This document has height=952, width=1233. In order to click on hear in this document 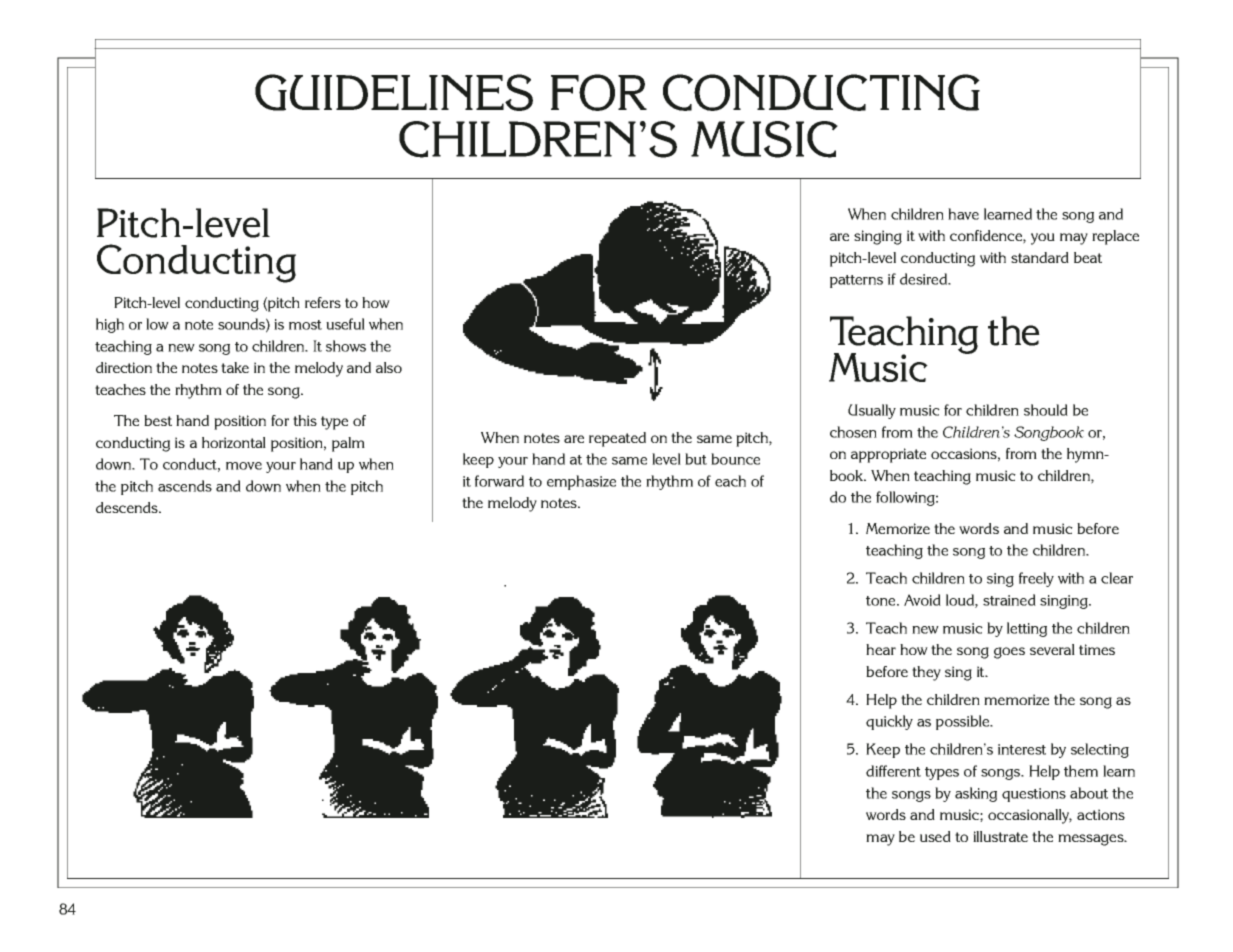, I will do `click(881, 649)`.
